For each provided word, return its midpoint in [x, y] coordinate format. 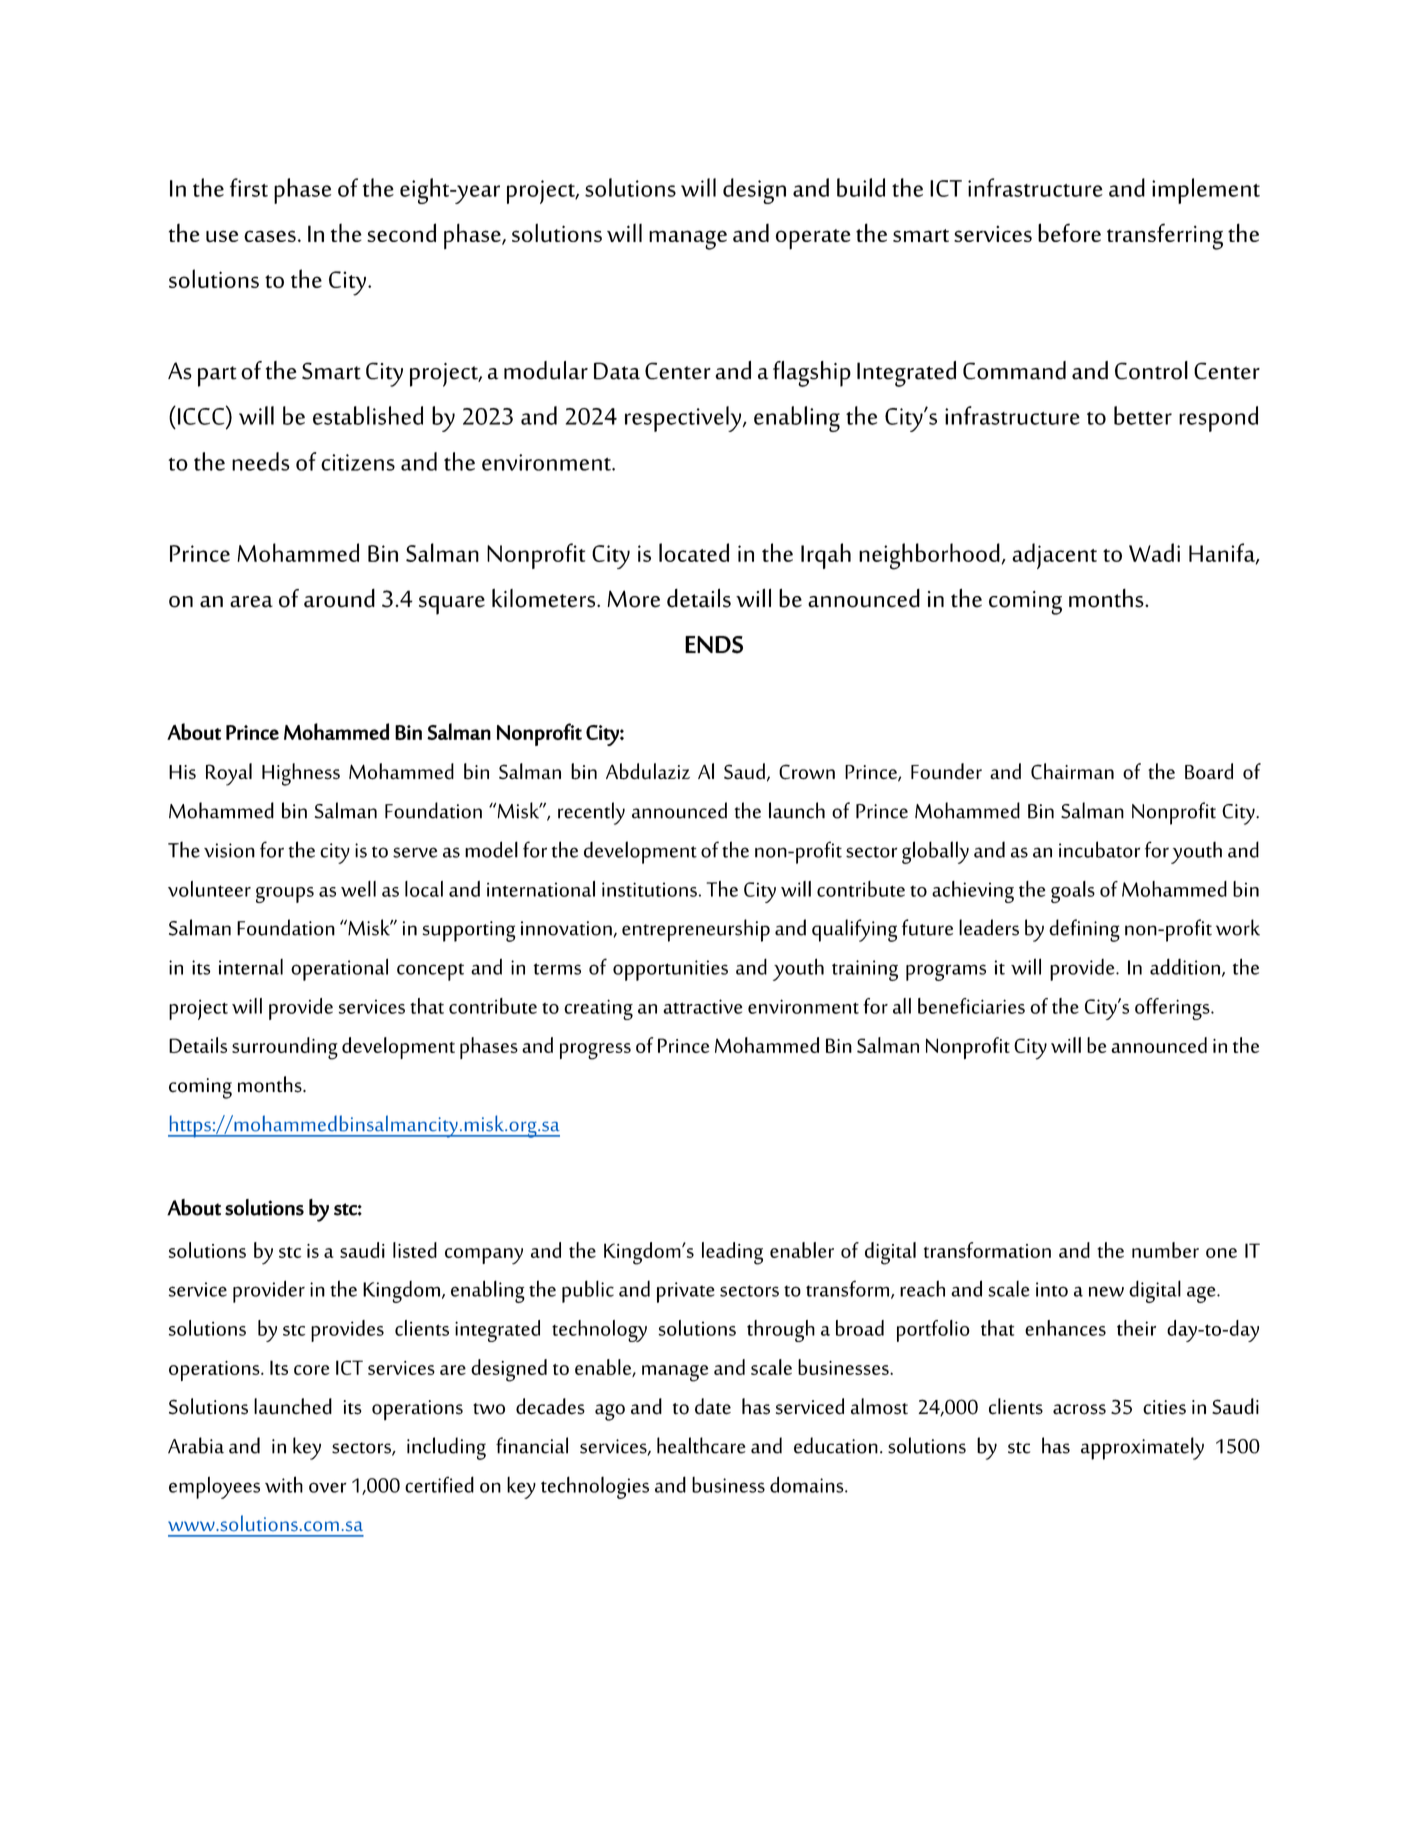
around [339, 598]
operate [813, 239]
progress [595, 1051]
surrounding [285, 1048]
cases [270, 236]
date [713, 1406]
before [1069, 232]
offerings [1173, 1009]
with [284, 1484]
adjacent [1054, 556]
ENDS [714, 645]
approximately [1142, 1448]
